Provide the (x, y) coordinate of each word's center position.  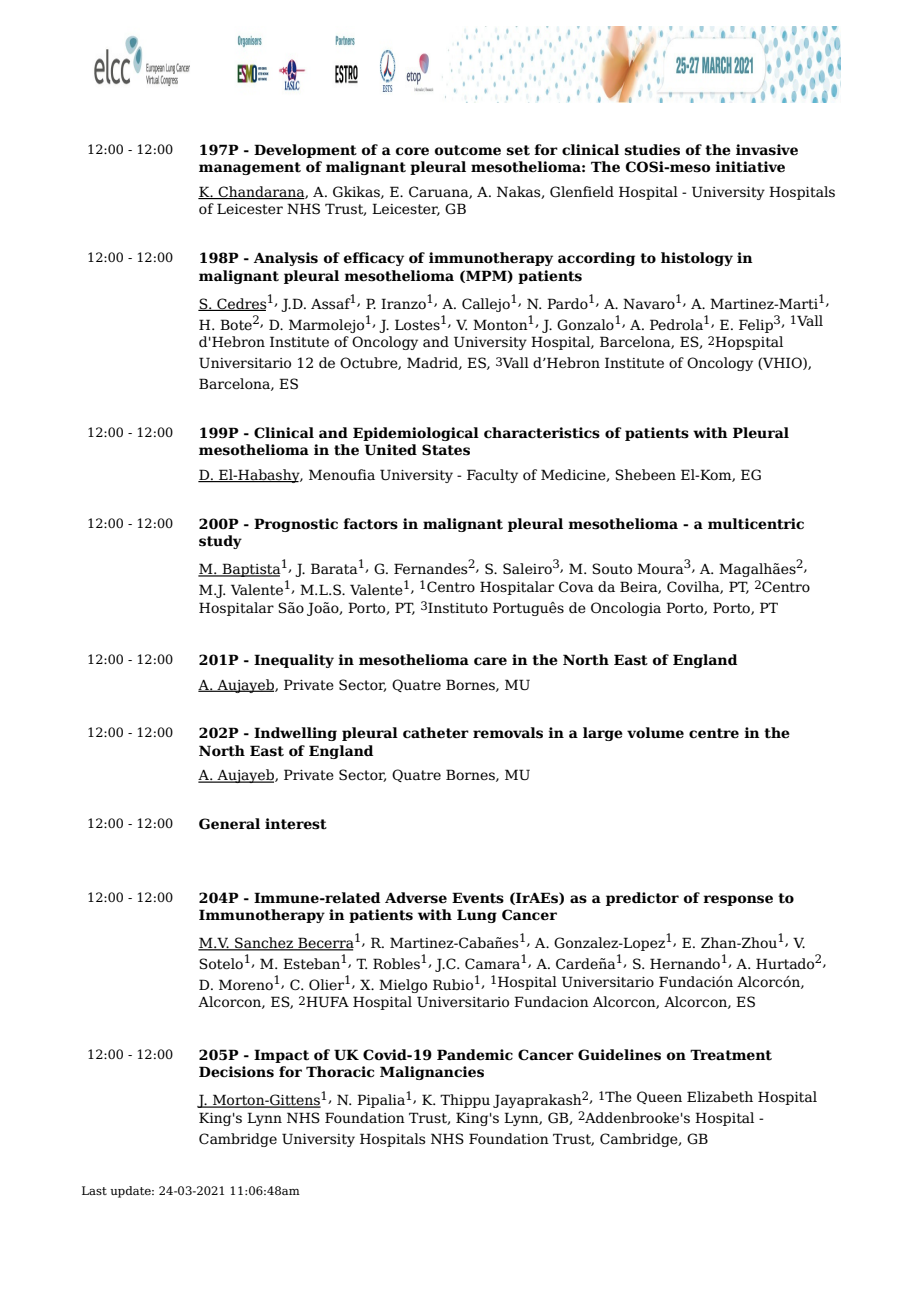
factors (370, 524)
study (220, 542)
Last (94, 1190)
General (229, 824)
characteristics (542, 433)
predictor (642, 899)
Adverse (416, 898)
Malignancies (432, 1073)
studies (652, 150)
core (412, 151)
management (250, 168)
